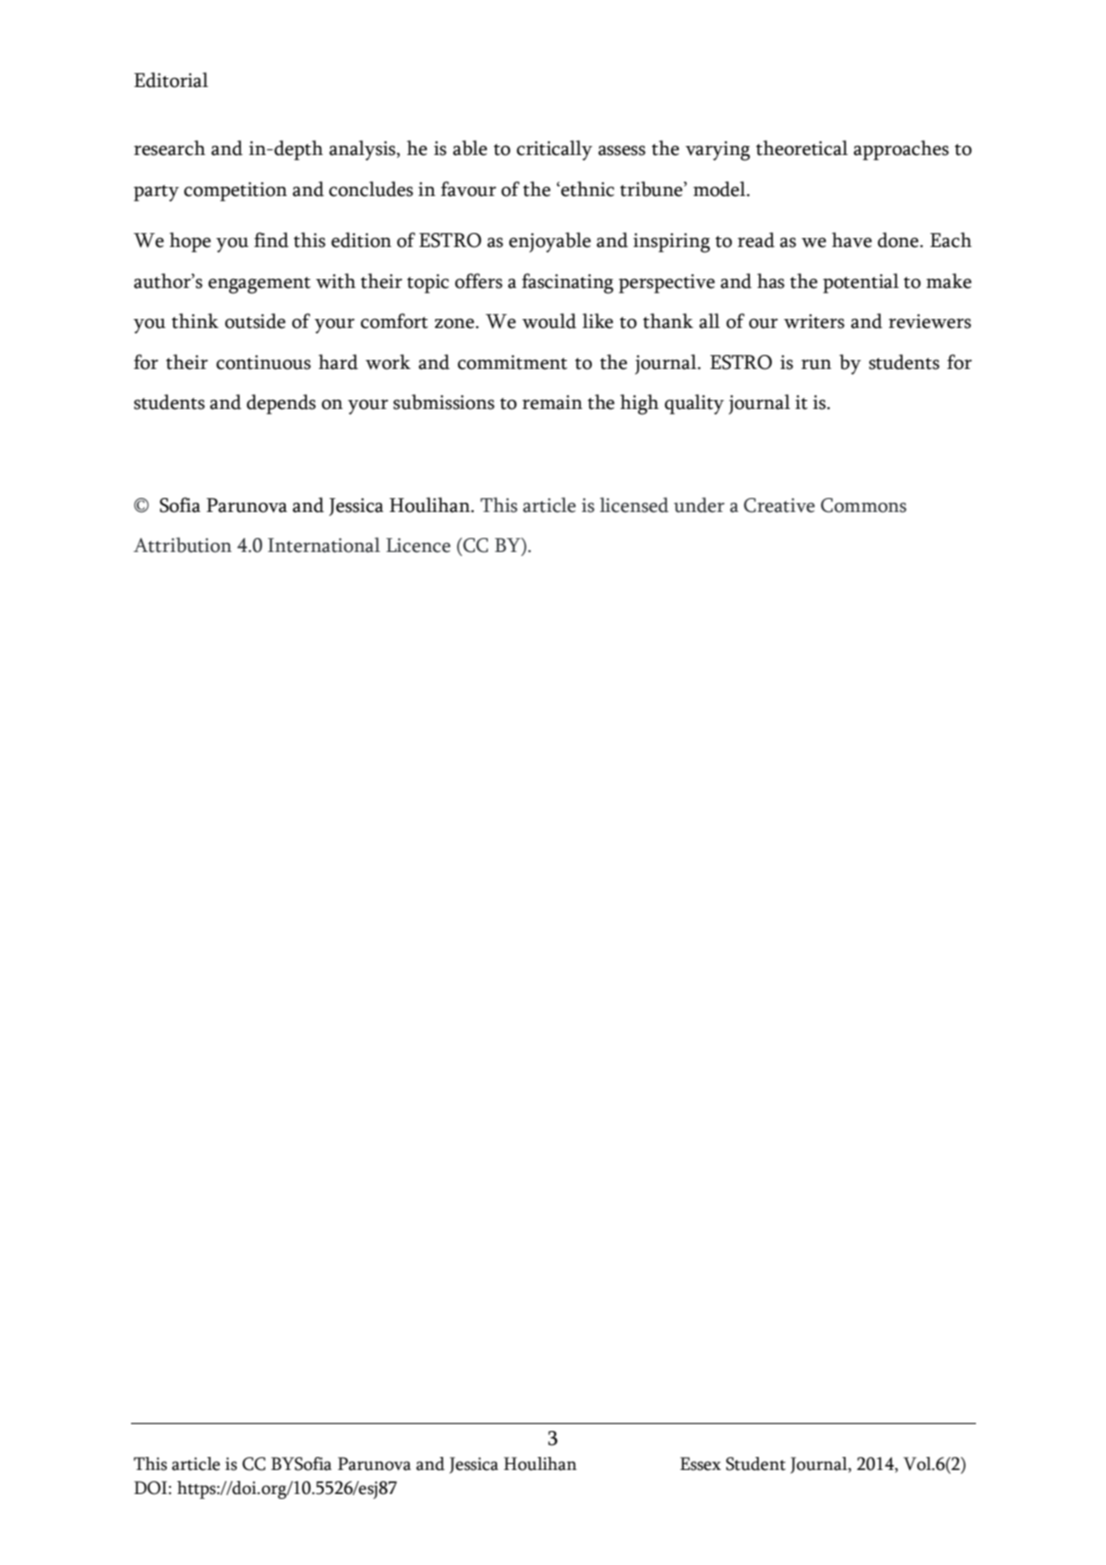 This image has width=1106, height=1565. What do you see at coordinates (182, 545) in the image?
I see `Attribution` at bounding box center [182, 545].
